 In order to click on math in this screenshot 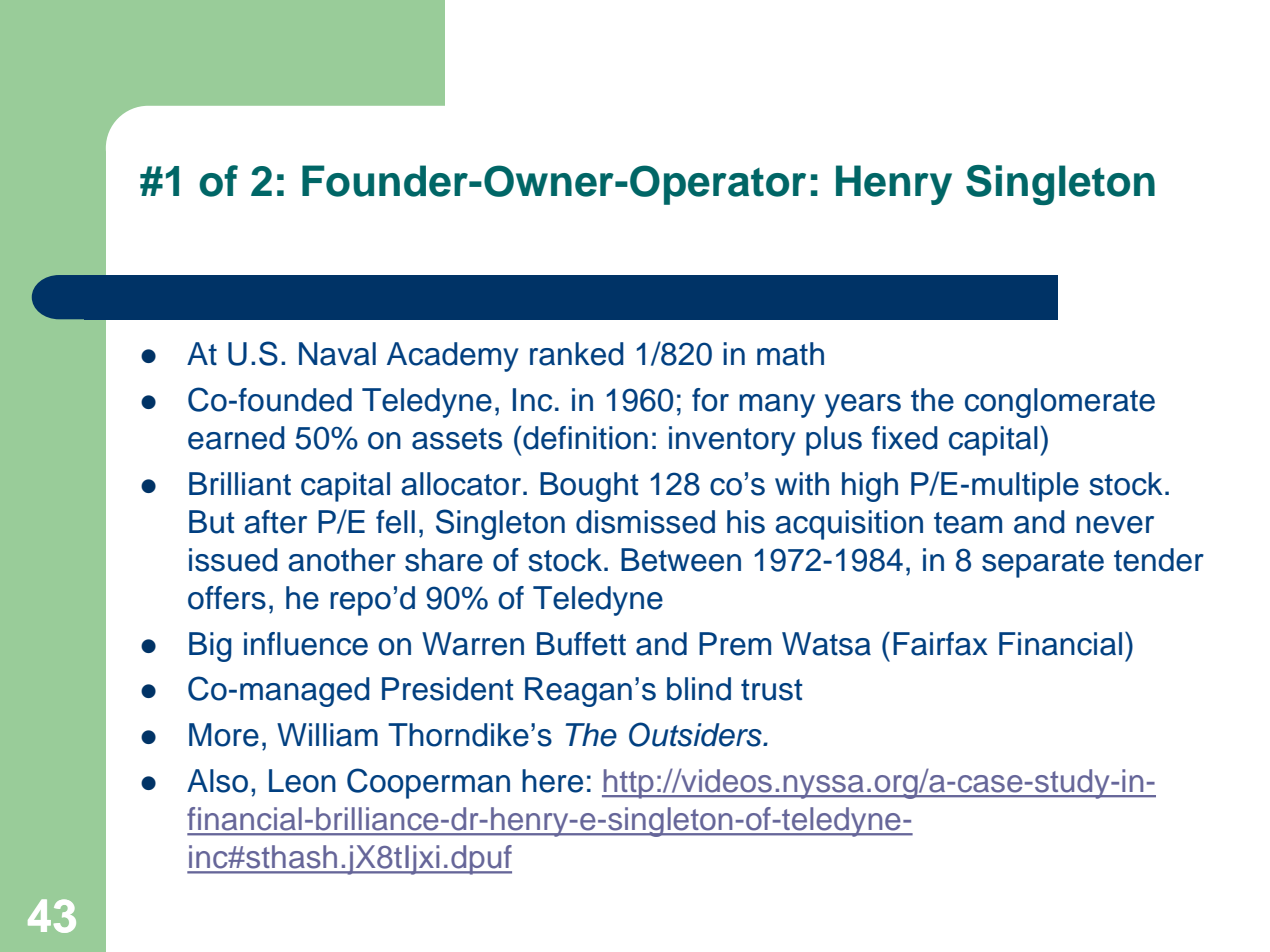, I will do `click(790, 354)`.
